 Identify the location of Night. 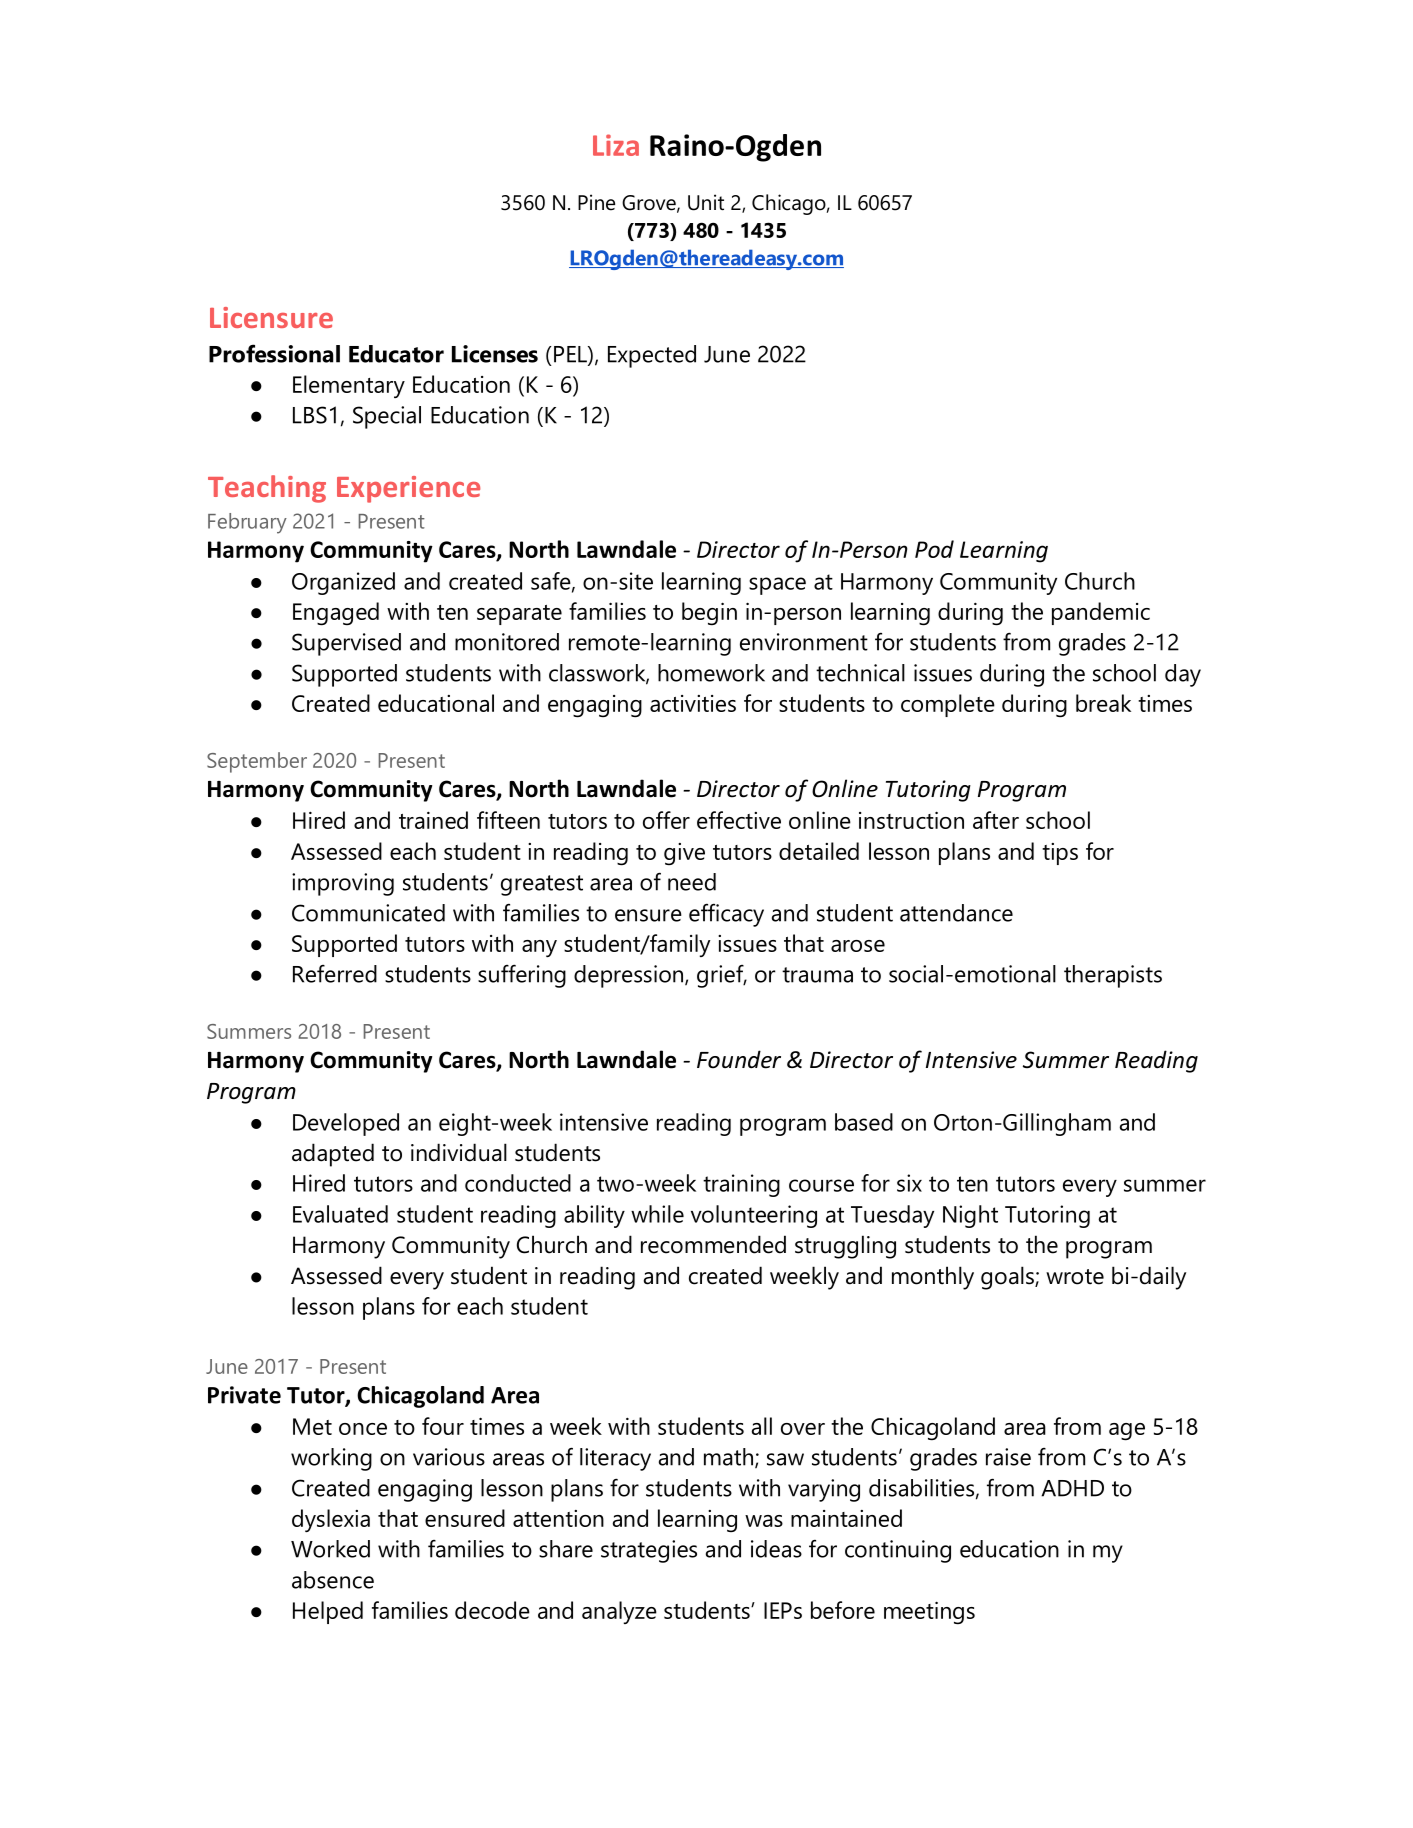
(970, 1216).
